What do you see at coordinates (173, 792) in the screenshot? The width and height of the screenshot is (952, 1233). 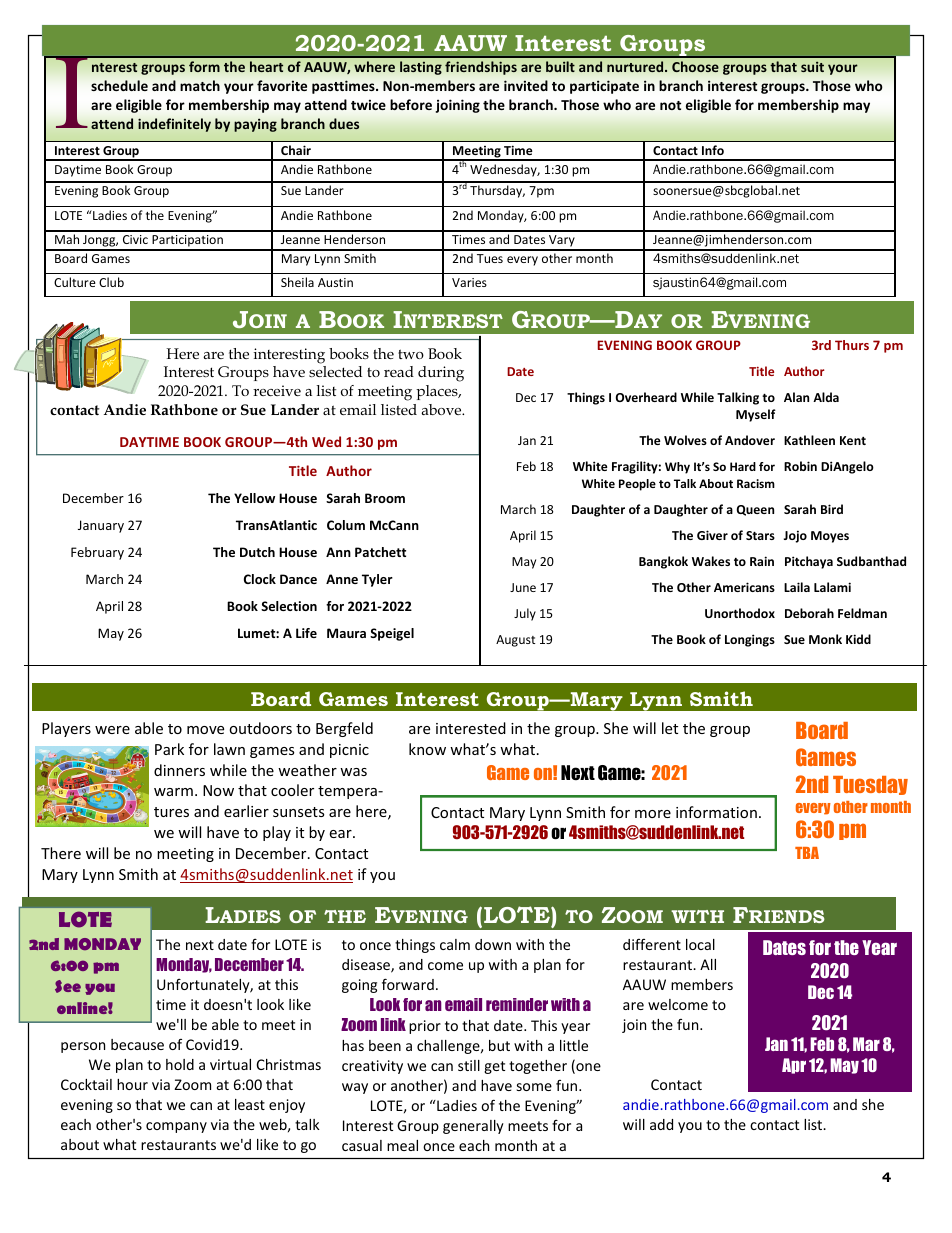 I see `warm` at bounding box center [173, 792].
